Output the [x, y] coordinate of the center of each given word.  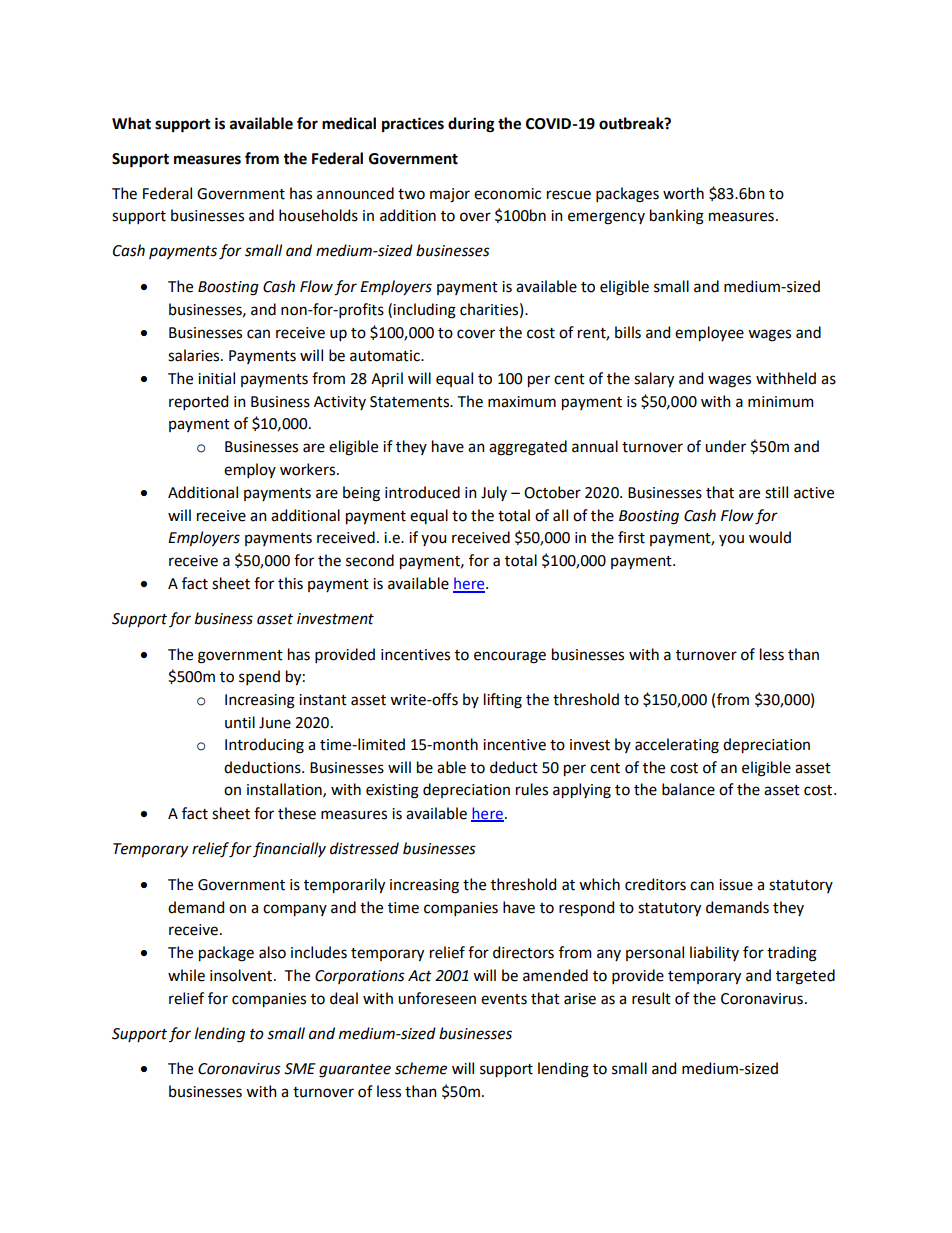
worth [683, 193]
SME [300, 1069]
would [770, 537]
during [471, 125]
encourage [510, 657]
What [131, 123]
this [290, 583]
